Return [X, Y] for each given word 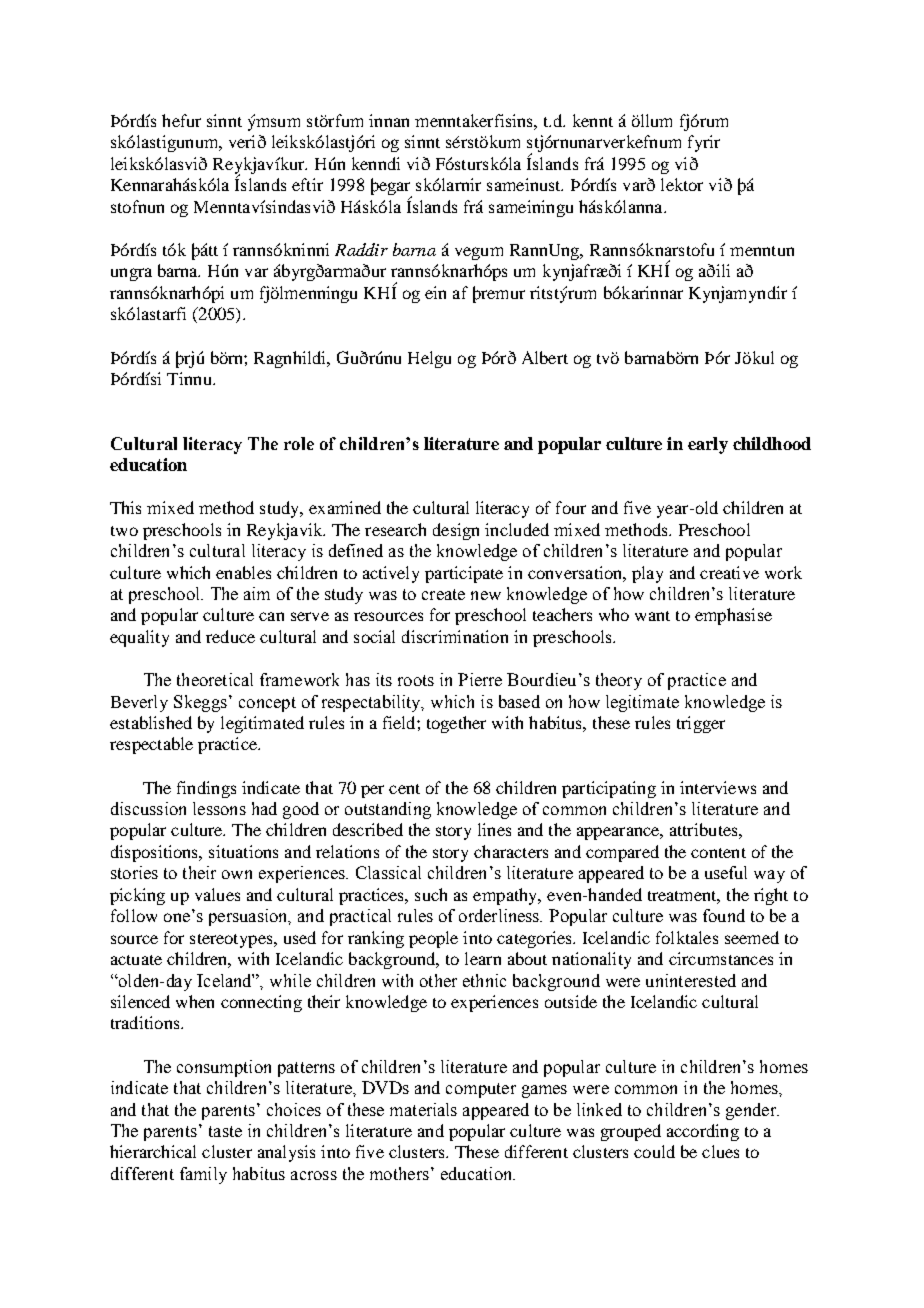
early [708, 445]
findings [206, 789]
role [299, 443]
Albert [545, 357]
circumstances [721, 958]
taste [225, 1131]
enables [243, 572]
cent [404, 789]
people [433, 939]
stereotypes [232, 941]
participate [464, 574]
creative [729, 572]
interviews [718, 787]
